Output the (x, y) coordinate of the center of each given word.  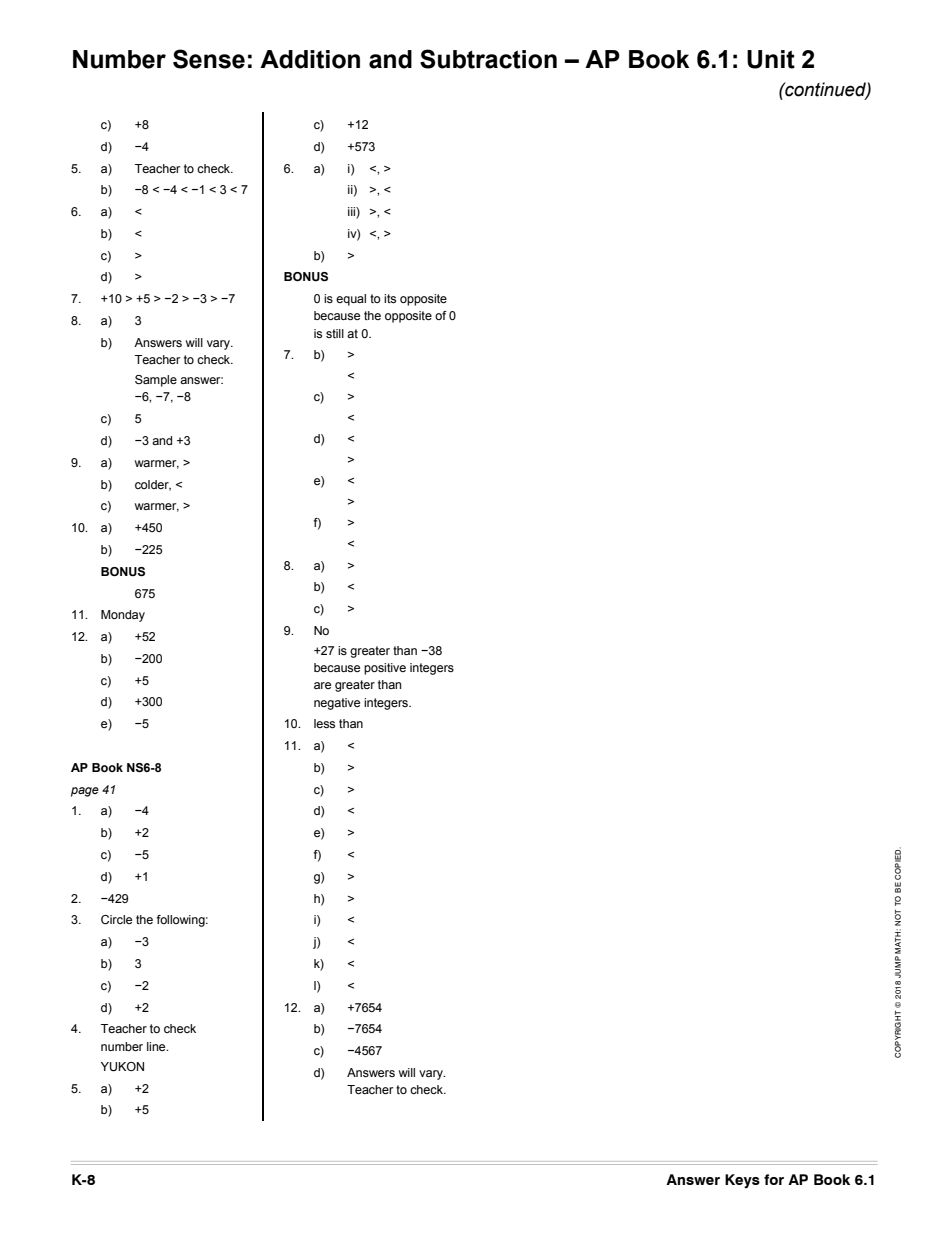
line (157, 1046)
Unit (771, 59)
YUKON (122, 1067)
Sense (209, 59)
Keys (742, 1181)
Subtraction (488, 59)
